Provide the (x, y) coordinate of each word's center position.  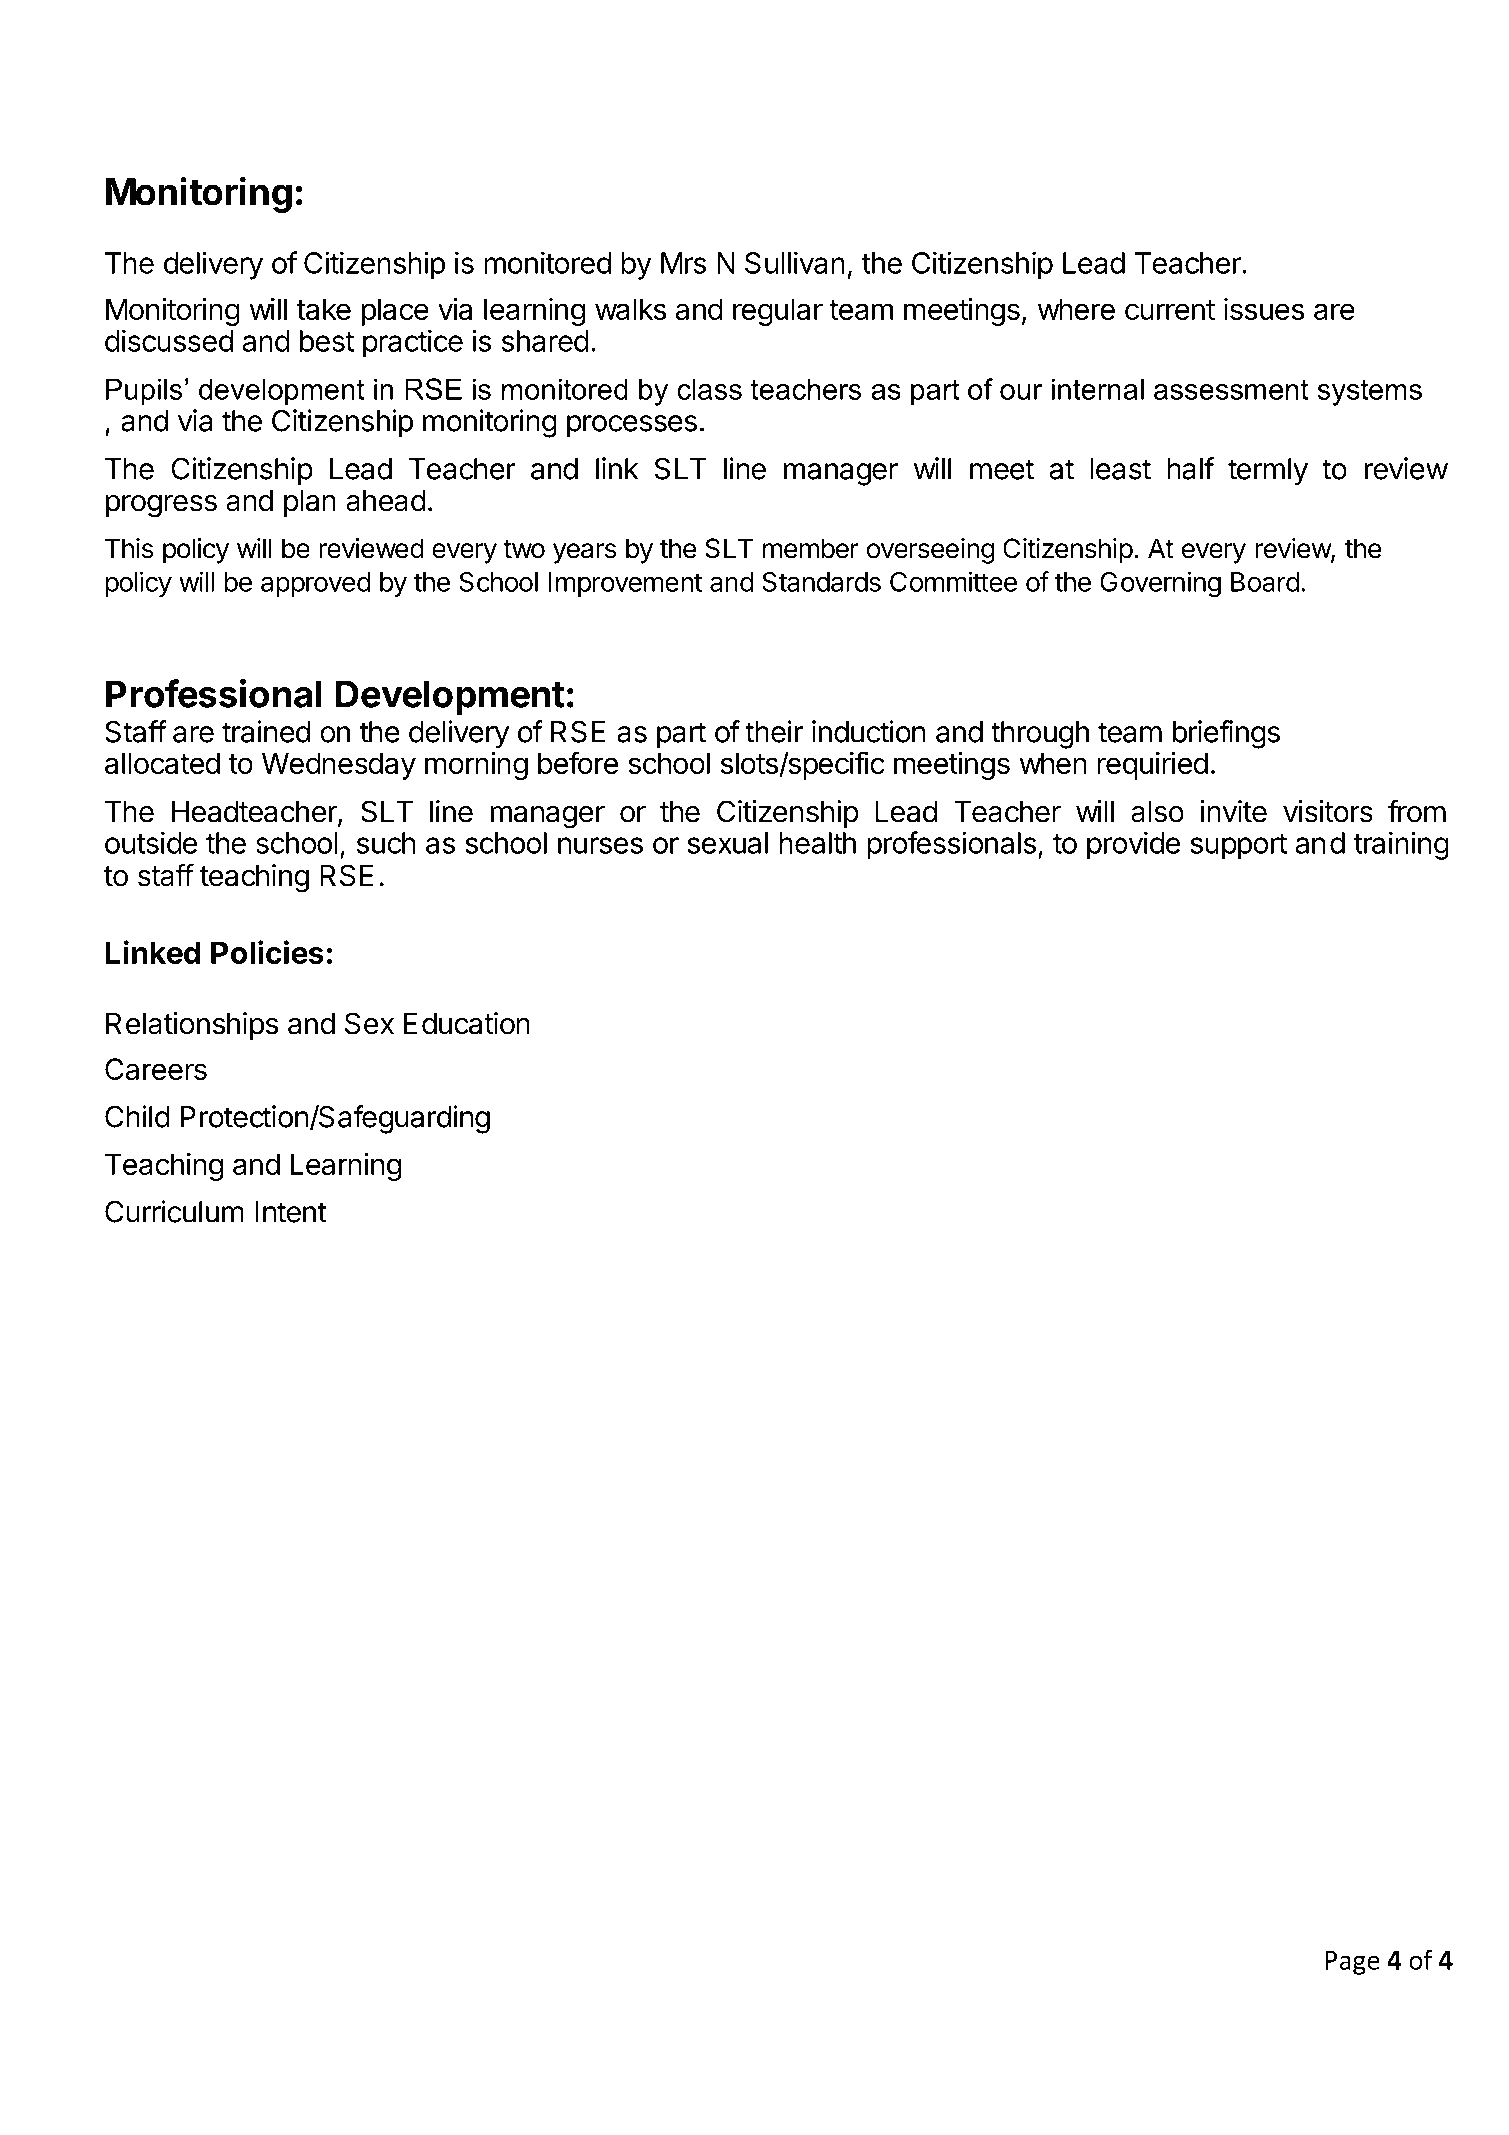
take (323, 309)
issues (1264, 309)
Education (467, 1023)
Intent (291, 1212)
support (1238, 847)
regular (778, 312)
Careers (156, 1069)
